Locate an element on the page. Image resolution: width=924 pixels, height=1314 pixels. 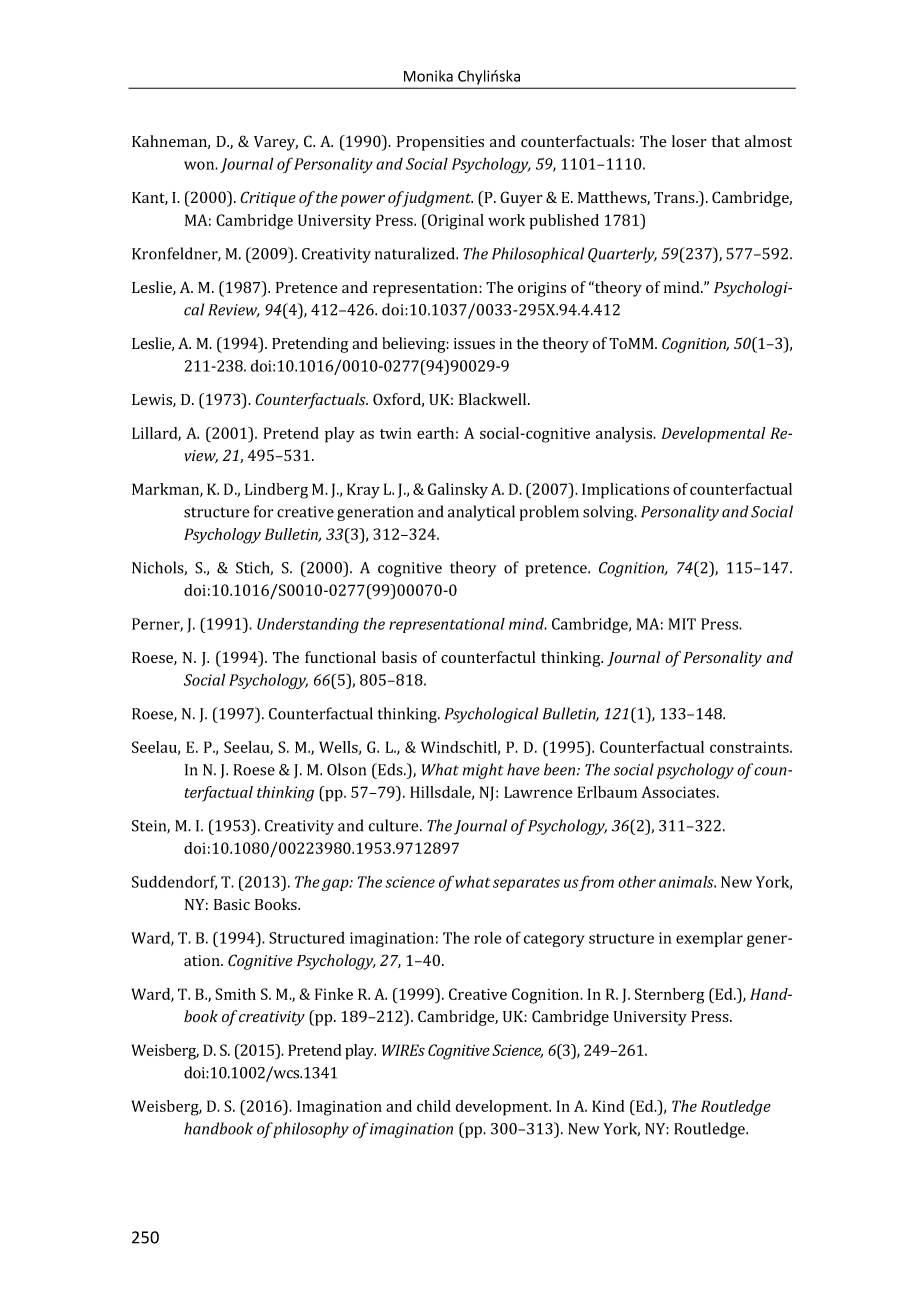
Kind is located at coordinates (608, 1106).
